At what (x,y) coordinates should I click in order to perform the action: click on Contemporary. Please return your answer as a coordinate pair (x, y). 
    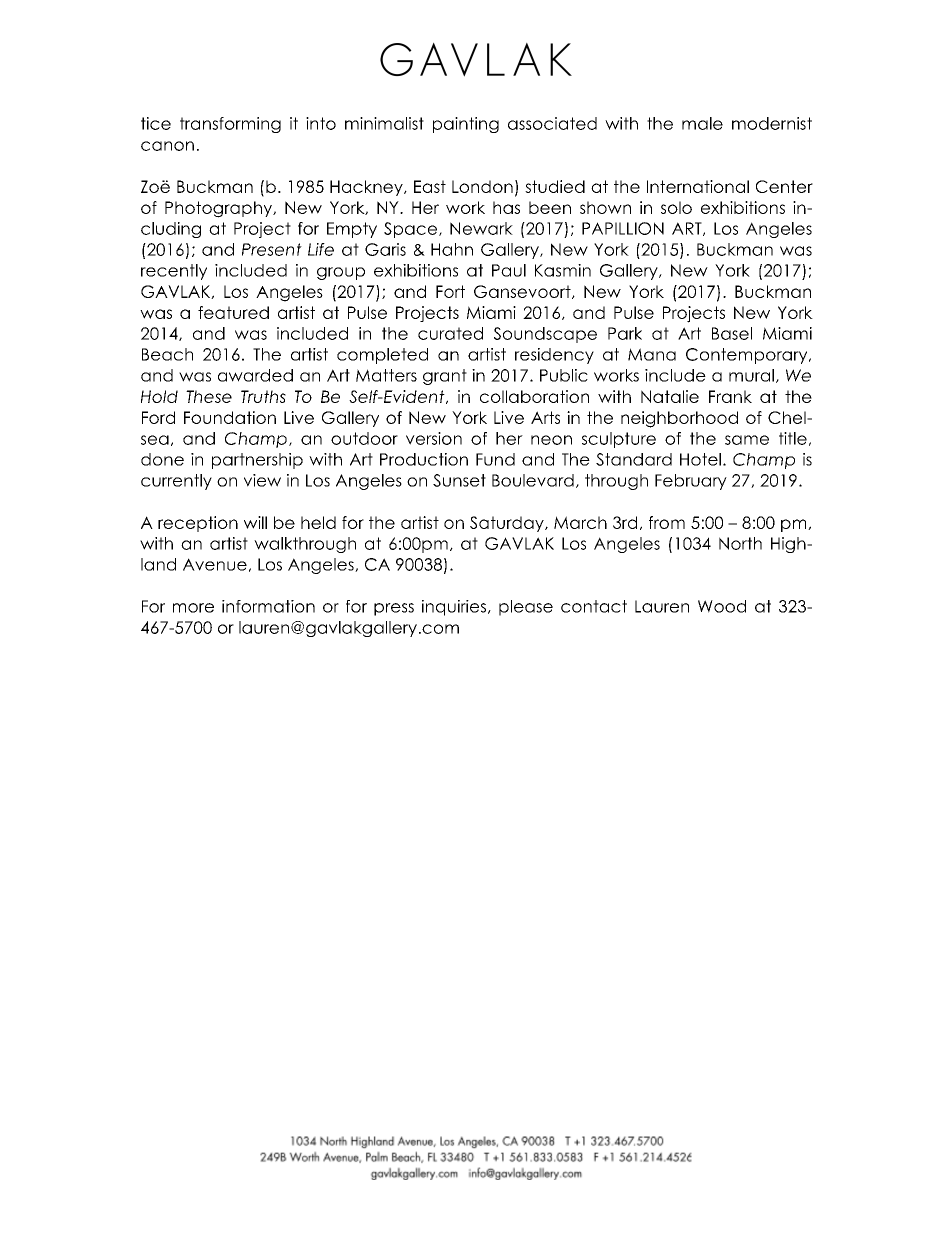
    Looking at the image, I should click on (748, 356).
